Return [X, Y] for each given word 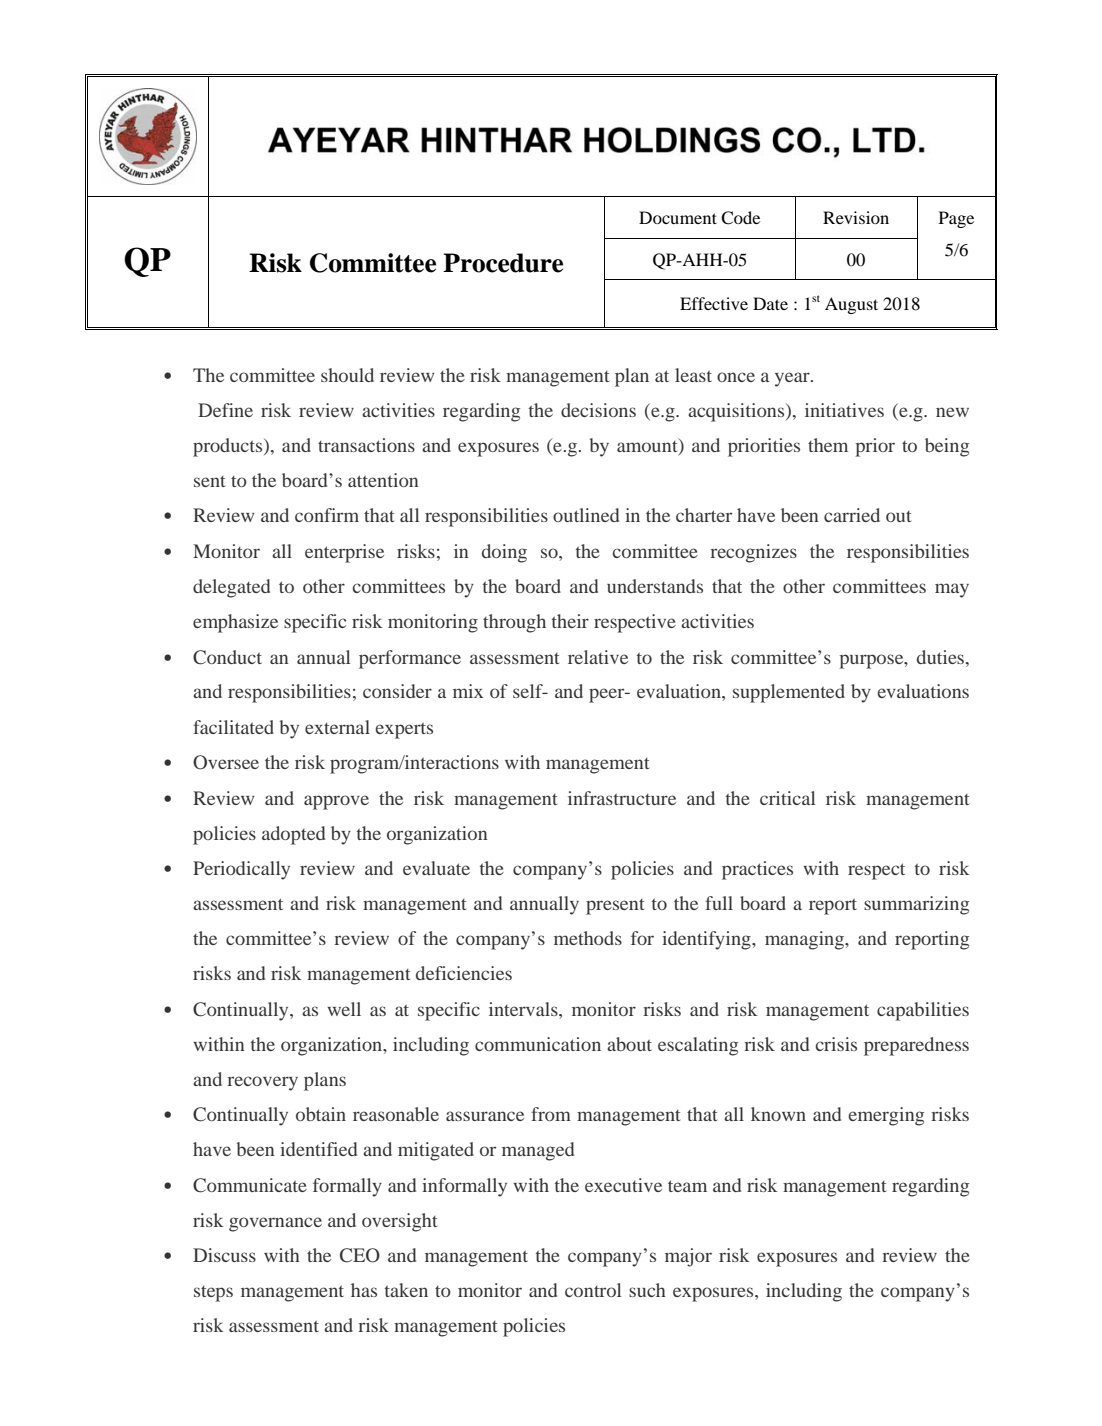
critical [787, 798]
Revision [856, 217]
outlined [586, 515]
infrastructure [622, 798]
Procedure [503, 263]
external [337, 727]
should [347, 375]
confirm [327, 515]
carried [852, 515]
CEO [360, 1255]
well [344, 1009]
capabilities [923, 1011]
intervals [524, 1009]
